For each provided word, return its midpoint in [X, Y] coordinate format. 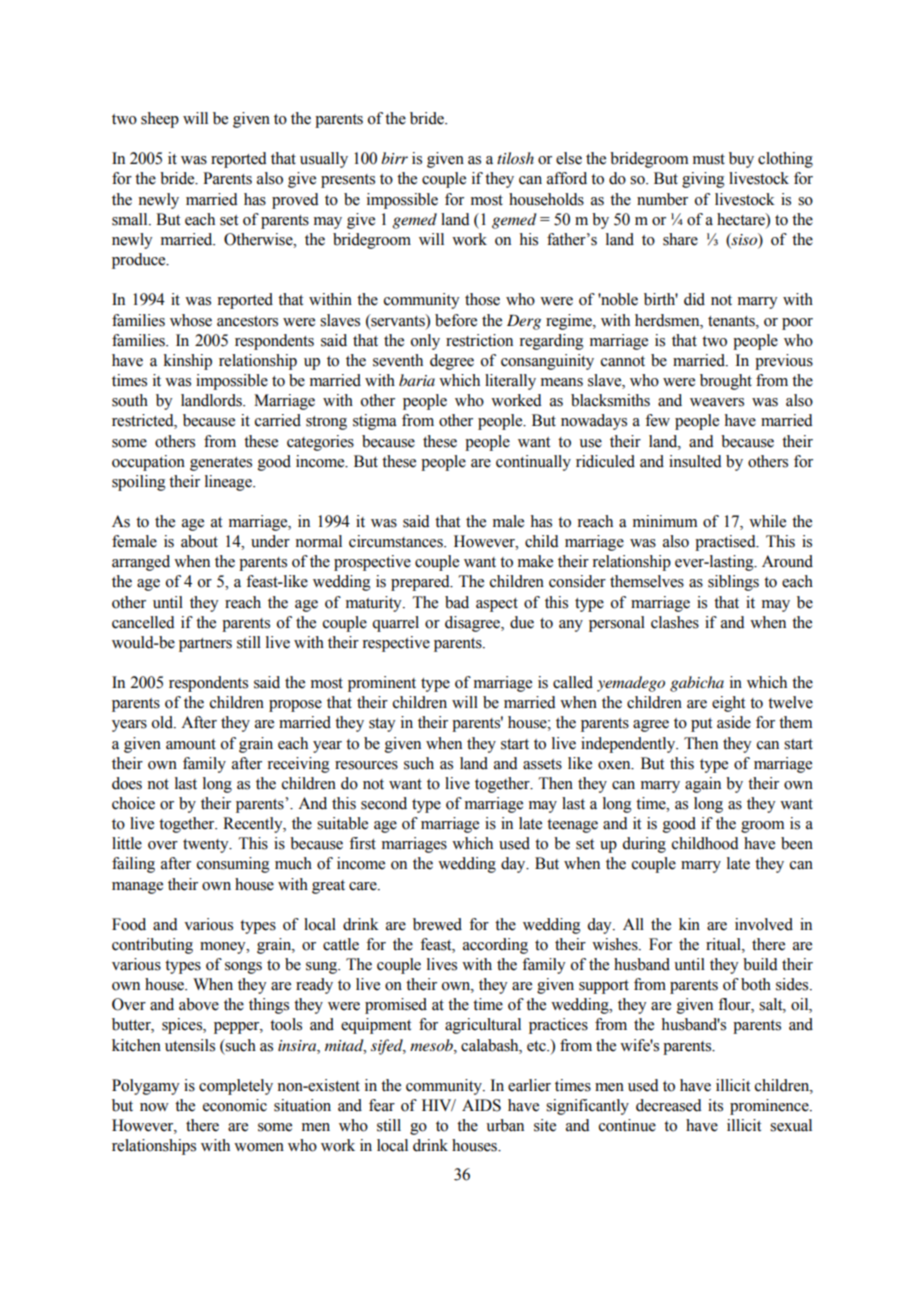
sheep [160, 120]
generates [221, 464]
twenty [207, 846]
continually [533, 463]
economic [235, 1105]
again [703, 785]
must [709, 159]
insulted [695, 461]
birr [394, 158]
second [384, 803]
